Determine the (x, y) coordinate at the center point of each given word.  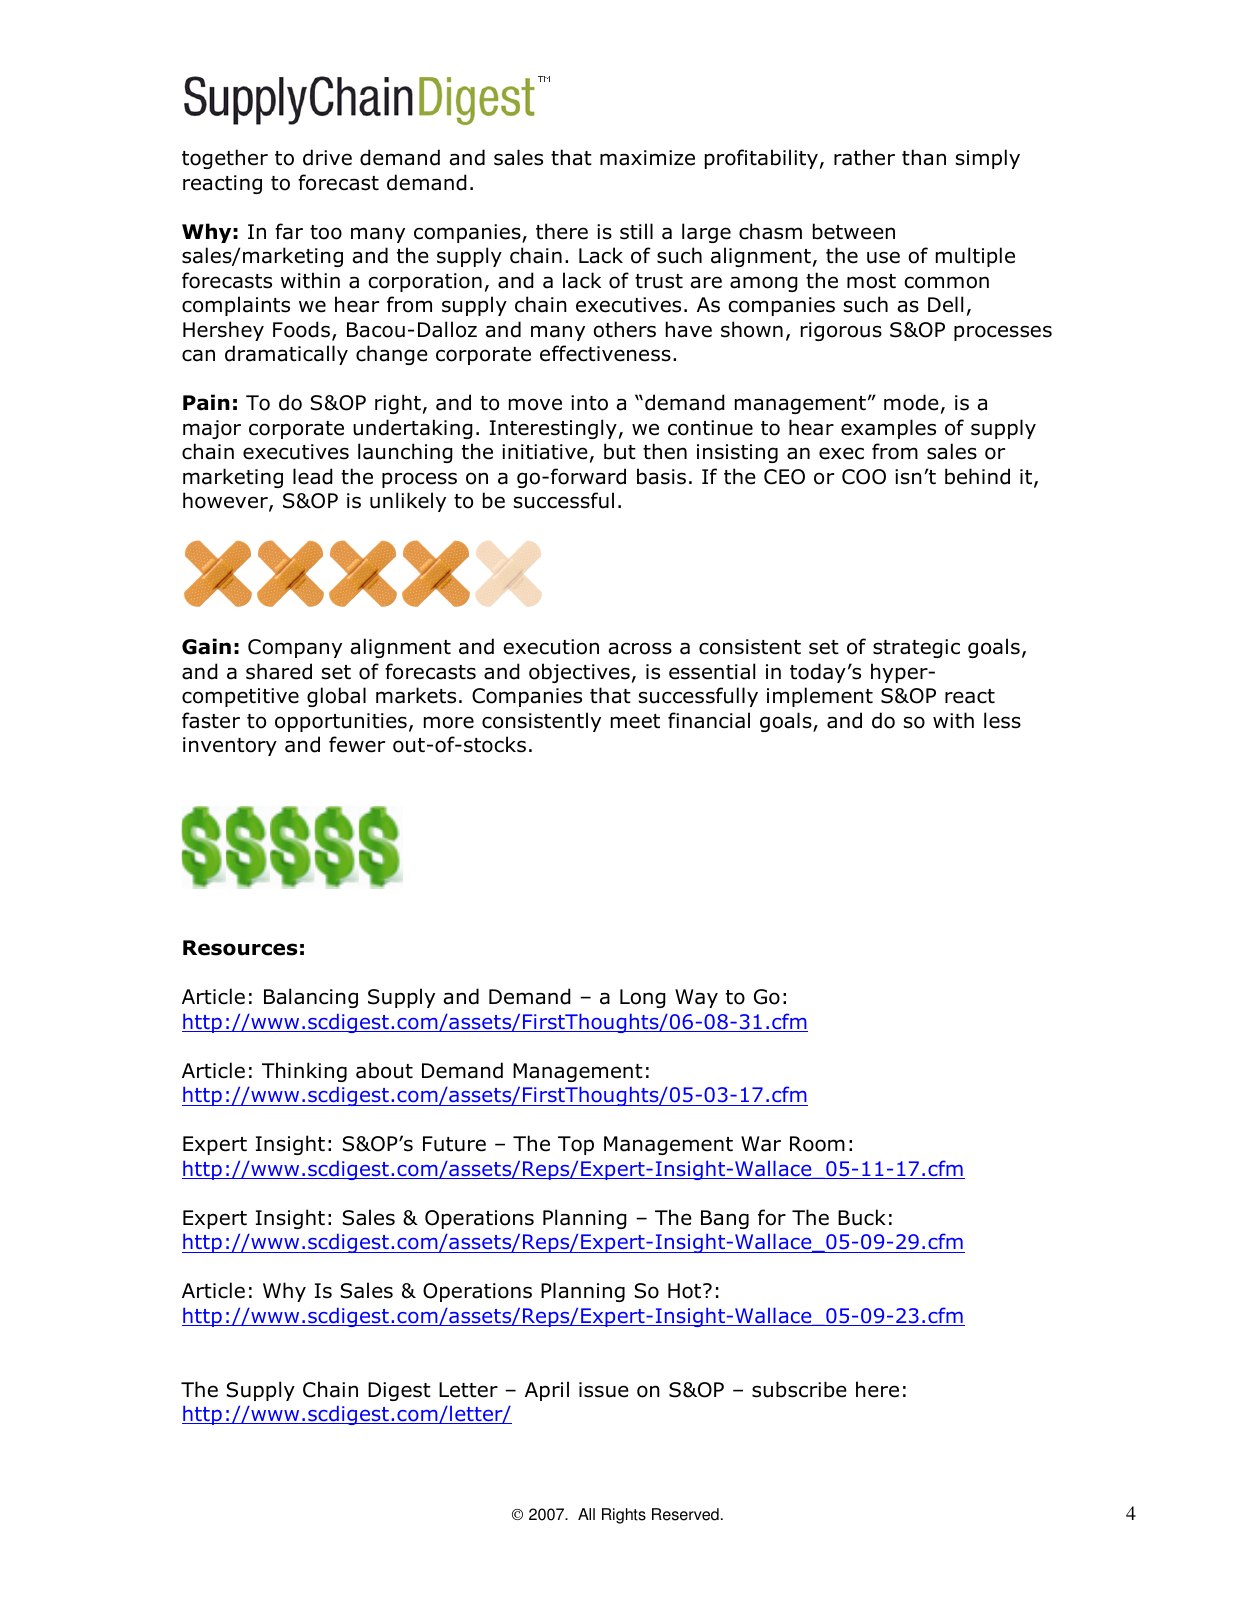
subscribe (799, 1389)
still (636, 231)
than (924, 157)
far (289, 231)
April (547, 1391)
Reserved (685, 1514)
